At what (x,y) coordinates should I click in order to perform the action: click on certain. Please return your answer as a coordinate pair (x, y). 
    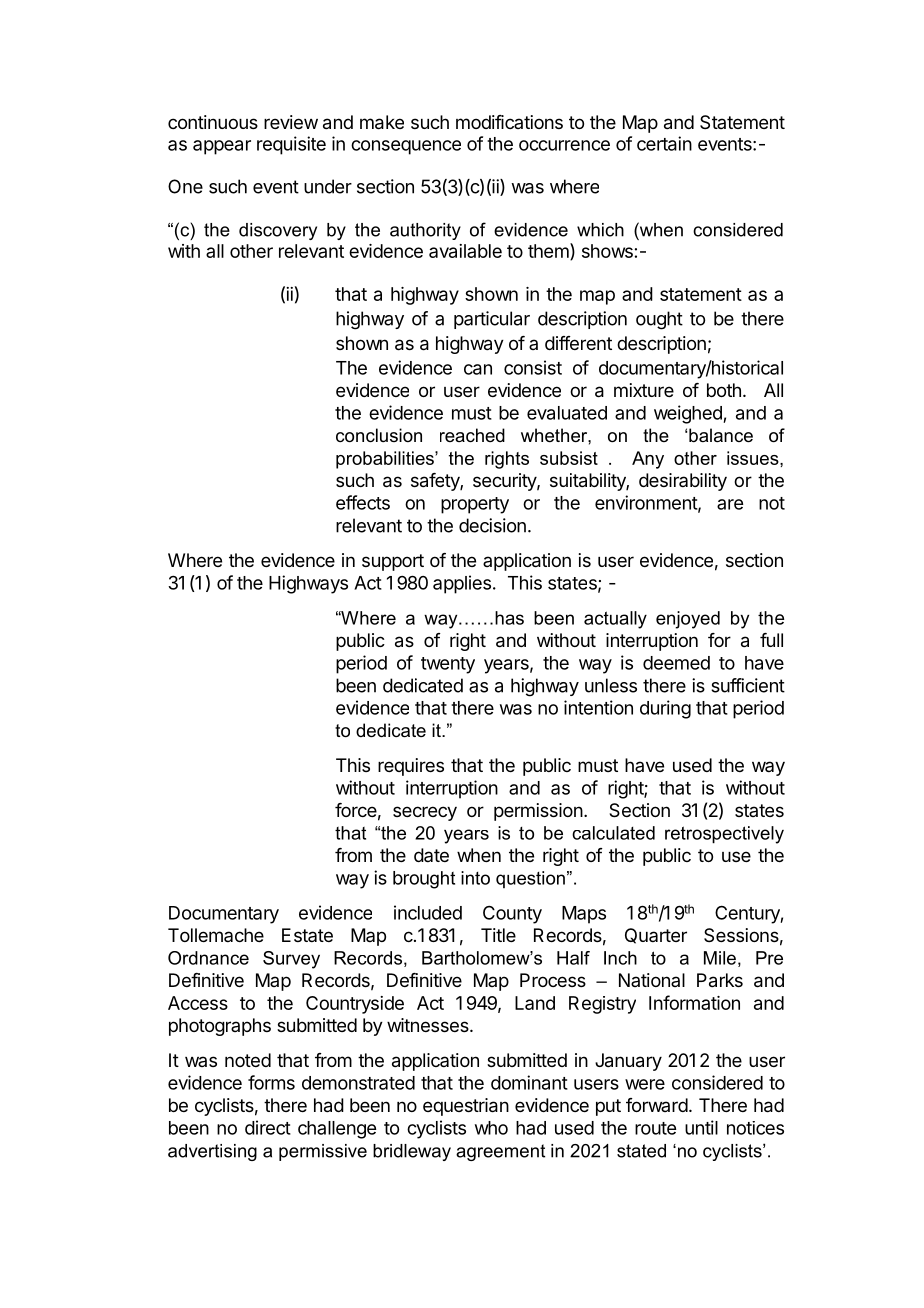
    Looking at the image, I should click on (664, 143).
